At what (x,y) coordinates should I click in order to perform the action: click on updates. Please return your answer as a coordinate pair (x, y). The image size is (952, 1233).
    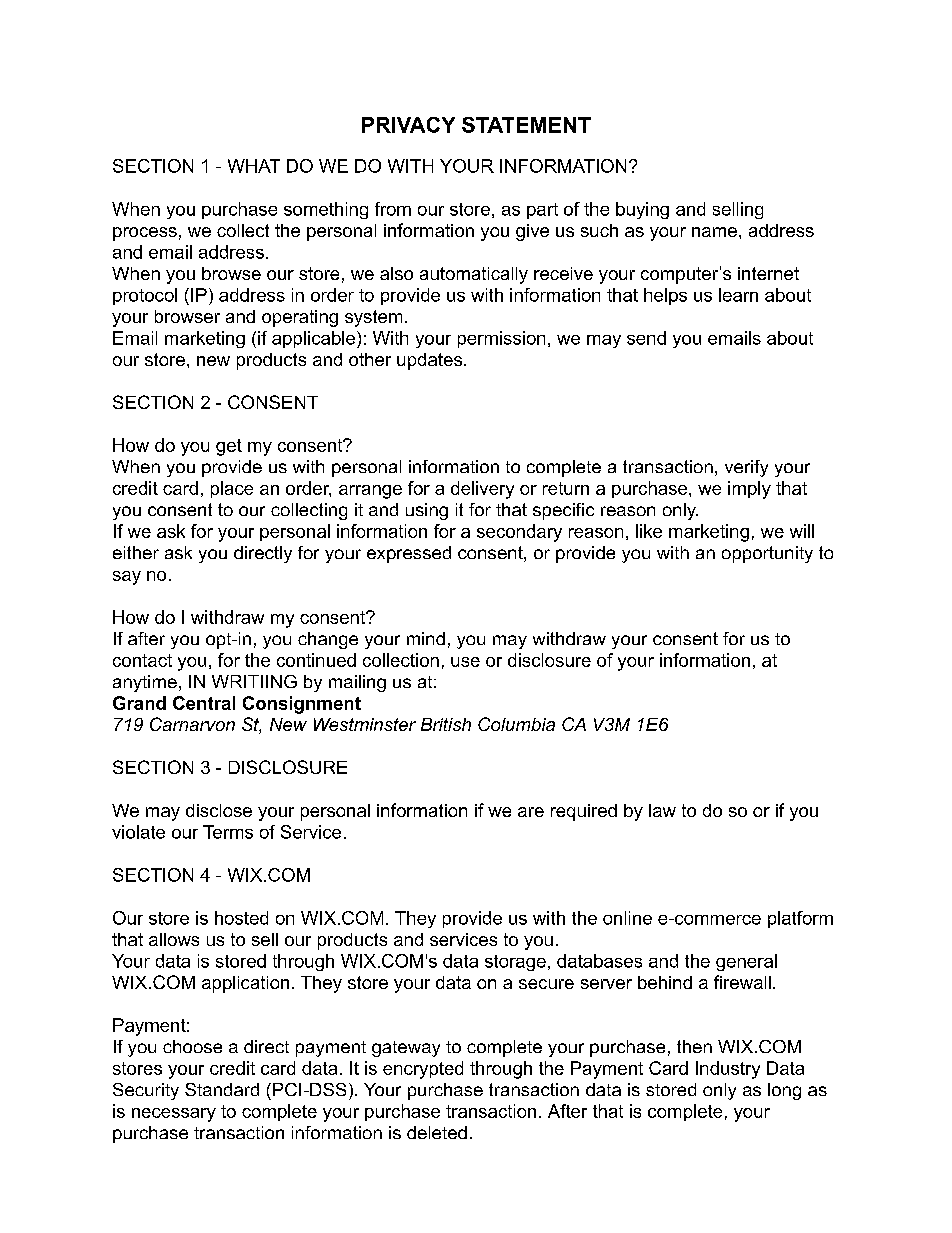
    Looking at the image, I should click on (429, 361).
